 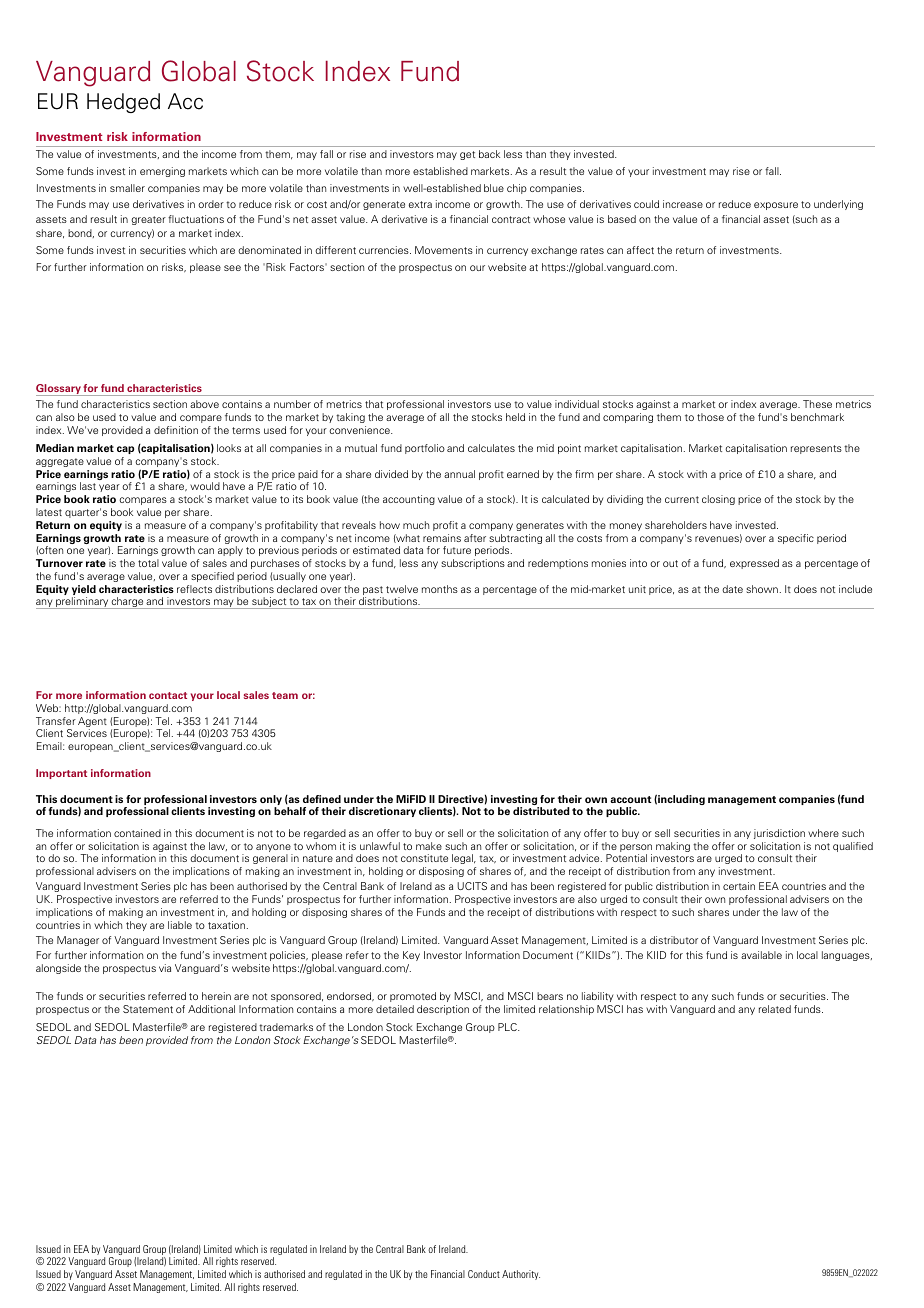 I want to click on get, so click(x=467, y=155).
